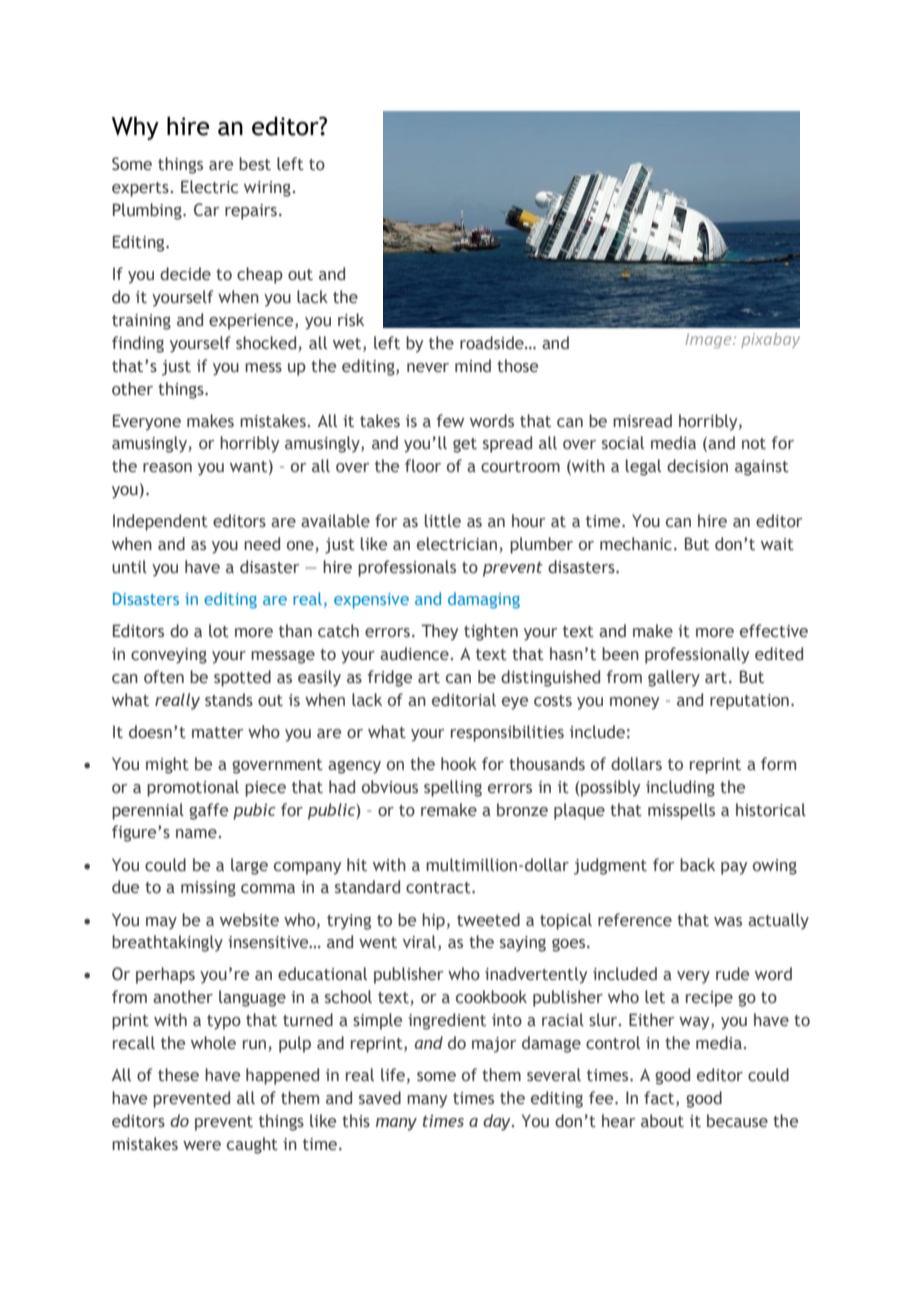 The width and height of the document is (924, 1308). I want to click on professionally, so click(697, 655).
